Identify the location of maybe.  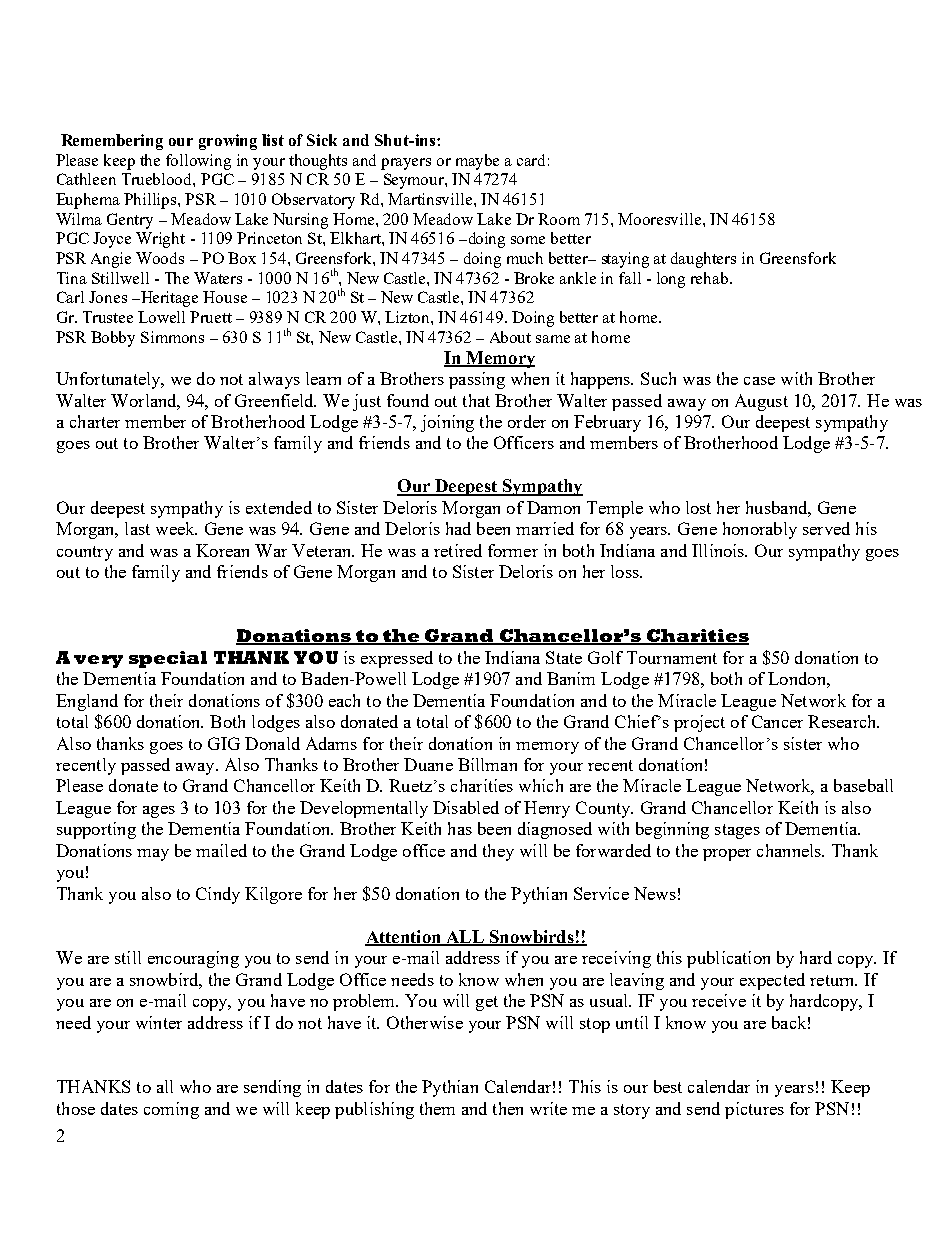
(477, 162).
